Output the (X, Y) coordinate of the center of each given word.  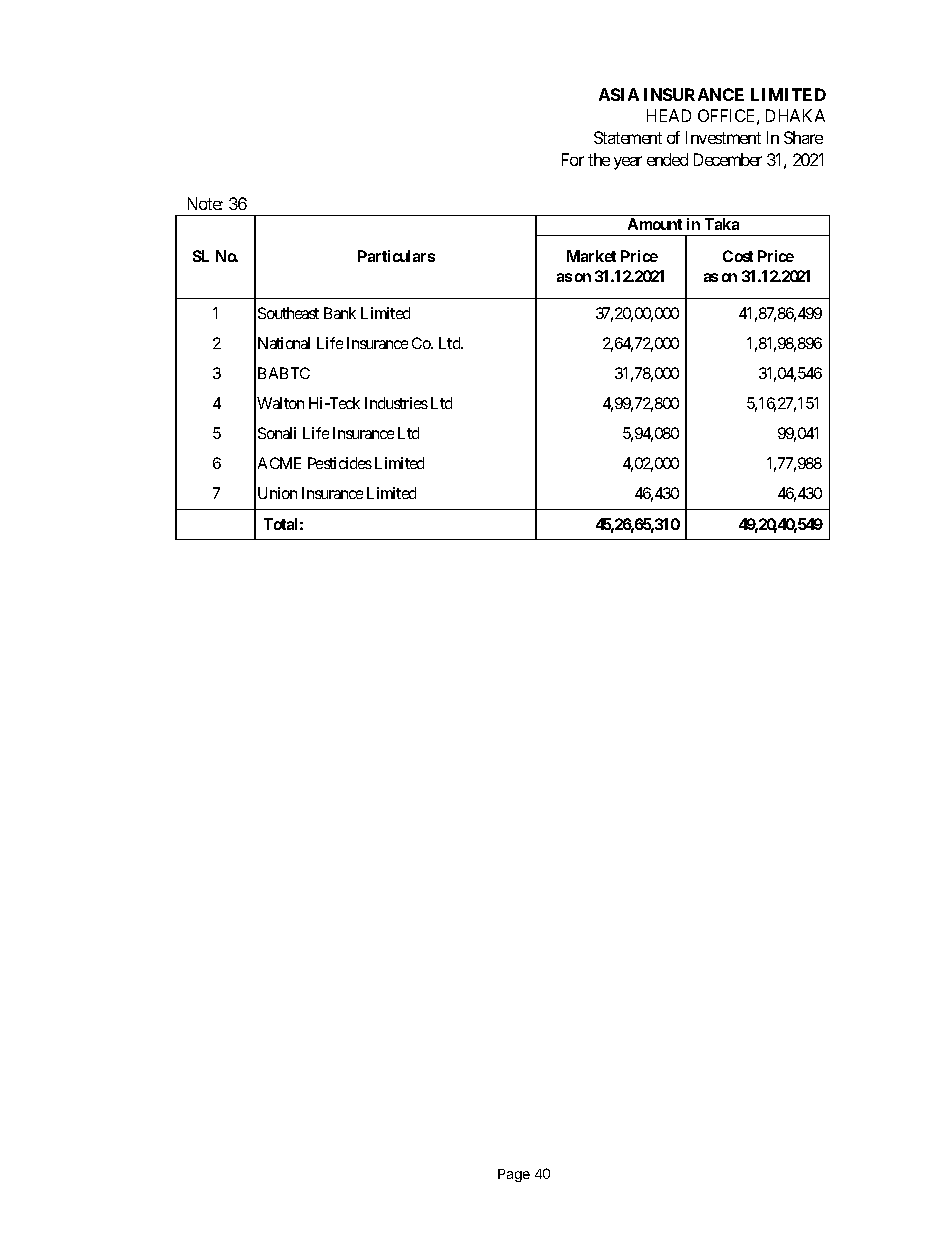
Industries (396, 403)
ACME (279, 463)
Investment (723, 137)
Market (591, 256)
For (573, 159)
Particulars (396, 256)
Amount (655, 224)
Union (277, 493)
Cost (738, 256)
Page (514, 1175)
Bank (340, 313)
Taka (722, 224)
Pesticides (340, 463)
